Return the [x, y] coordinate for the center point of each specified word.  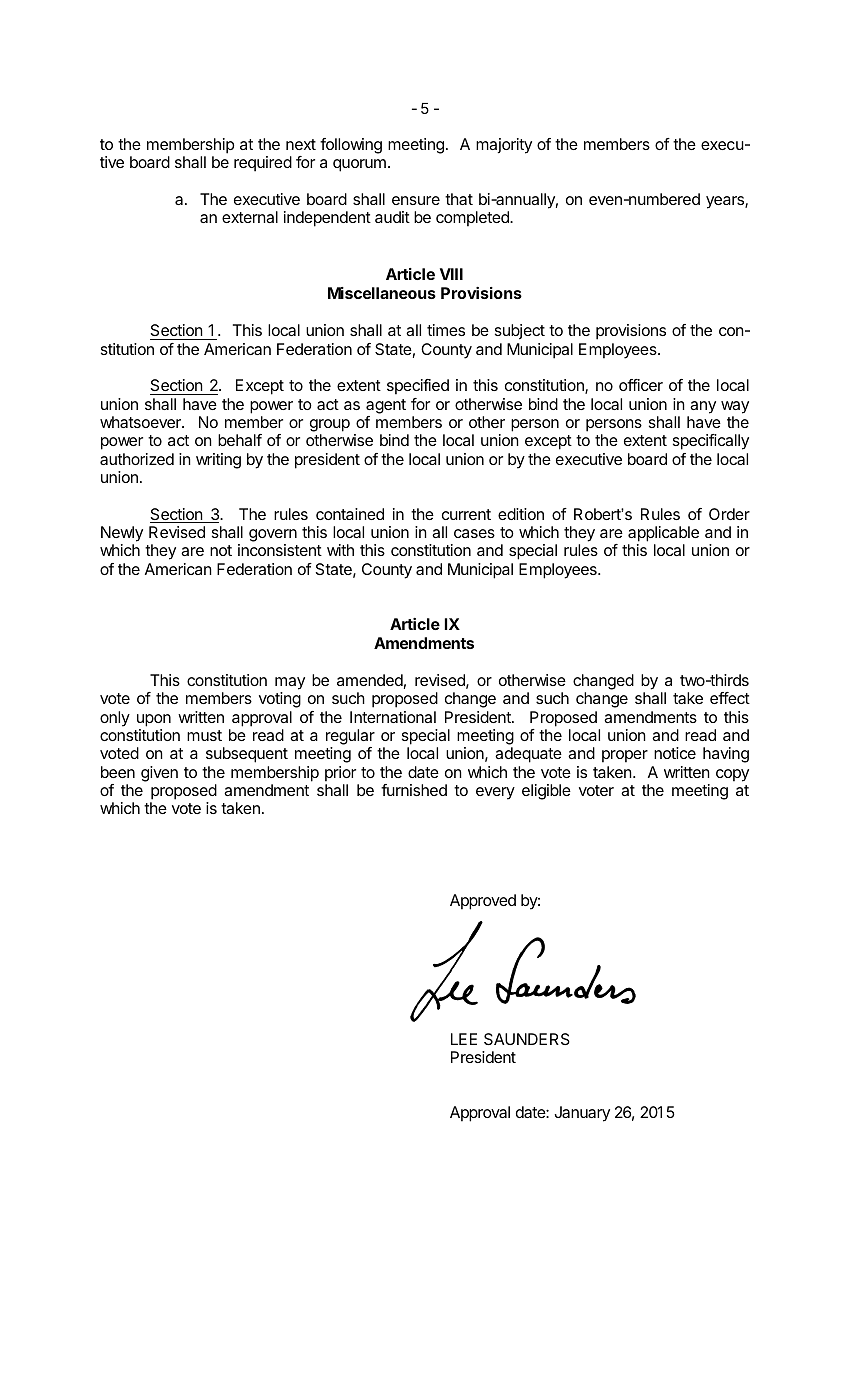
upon [154, 720]
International [393, 717]
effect [730, 698]
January [582, 1114]
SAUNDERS [527, 1039]
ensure [416, 200]
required [263, 164]
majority [504, 146]
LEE [464, 1039]
